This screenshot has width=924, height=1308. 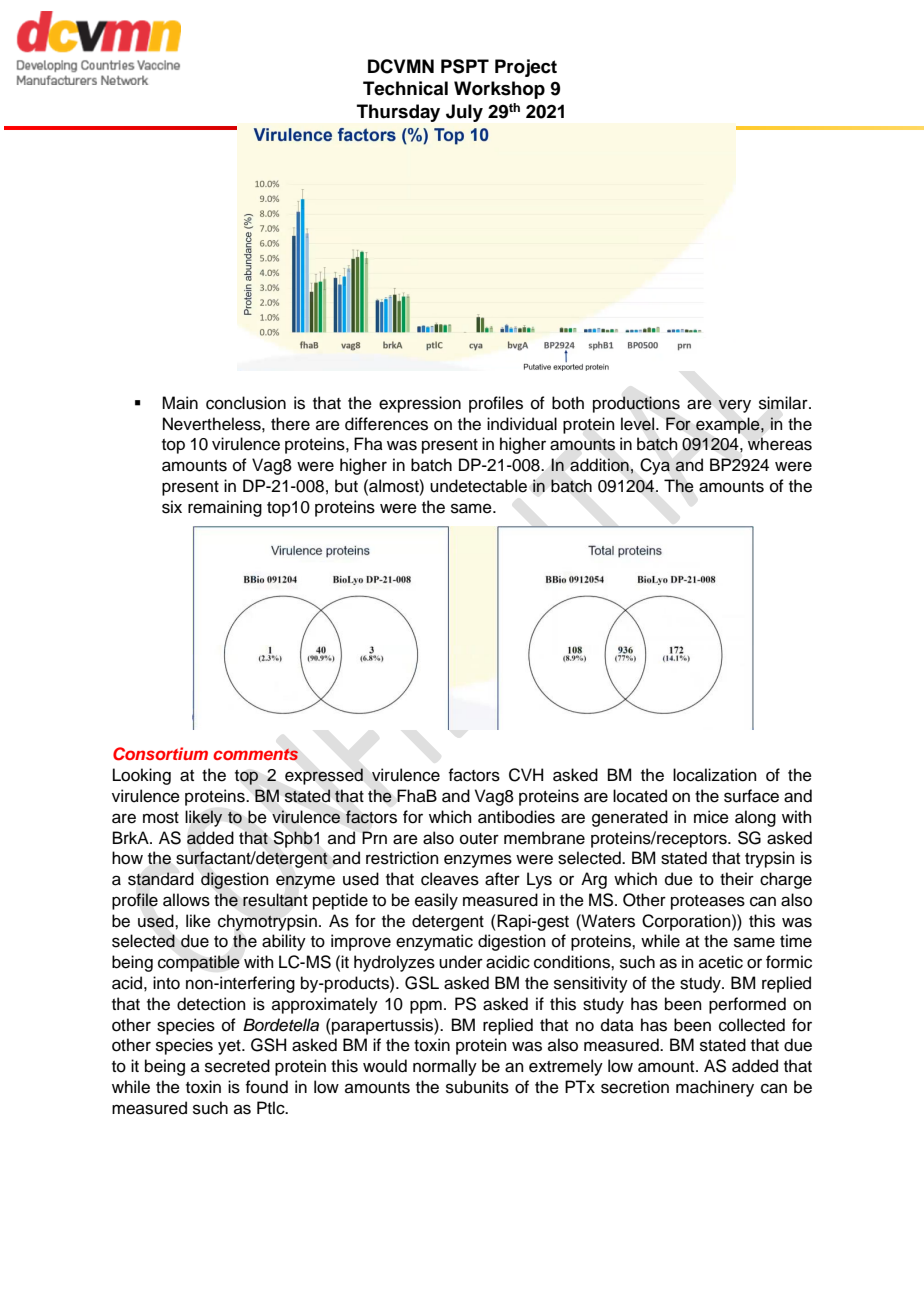 I want to click on undetectable, so click(x=478, y=486).
